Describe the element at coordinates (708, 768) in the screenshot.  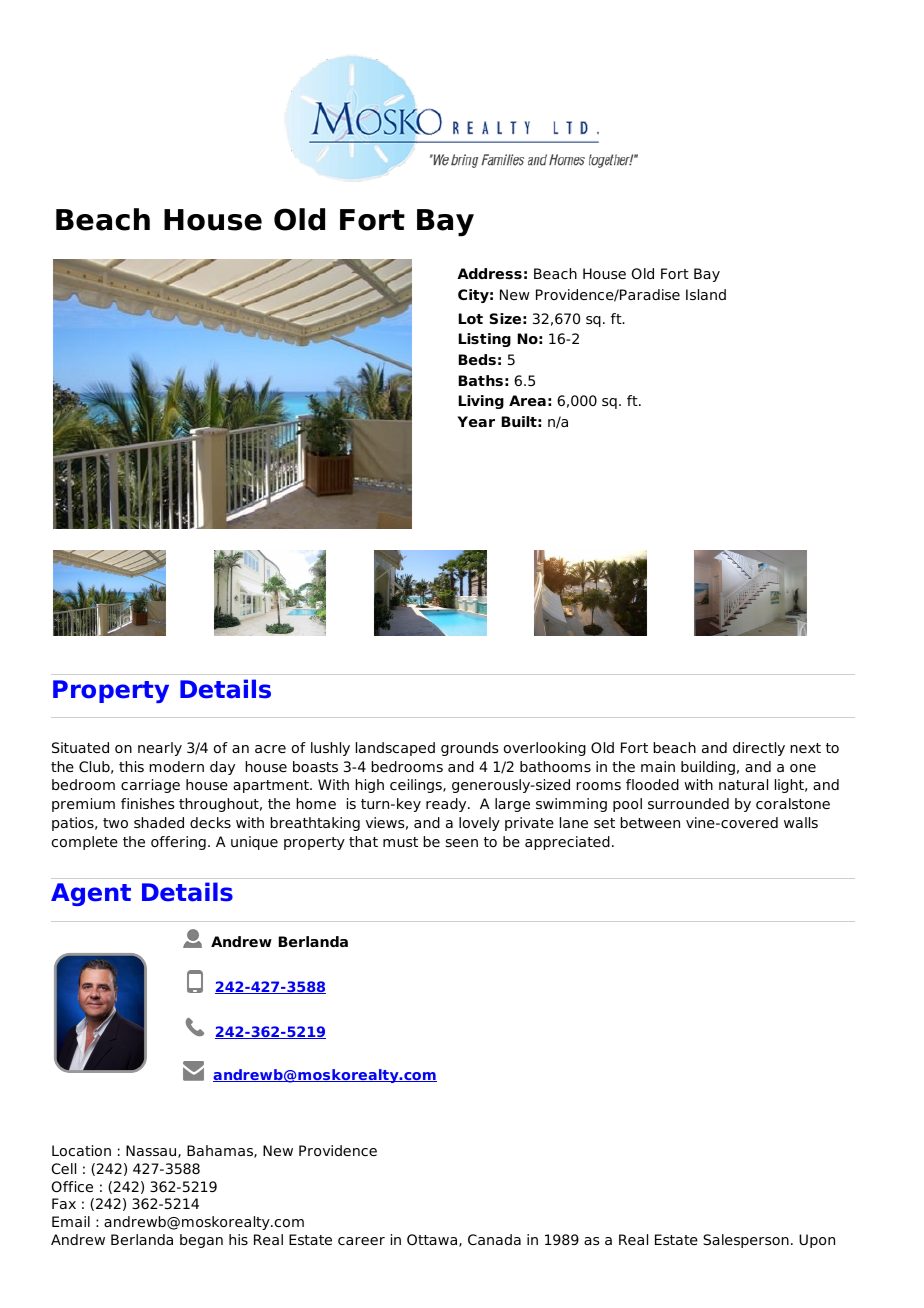
I see `building` at that location.
